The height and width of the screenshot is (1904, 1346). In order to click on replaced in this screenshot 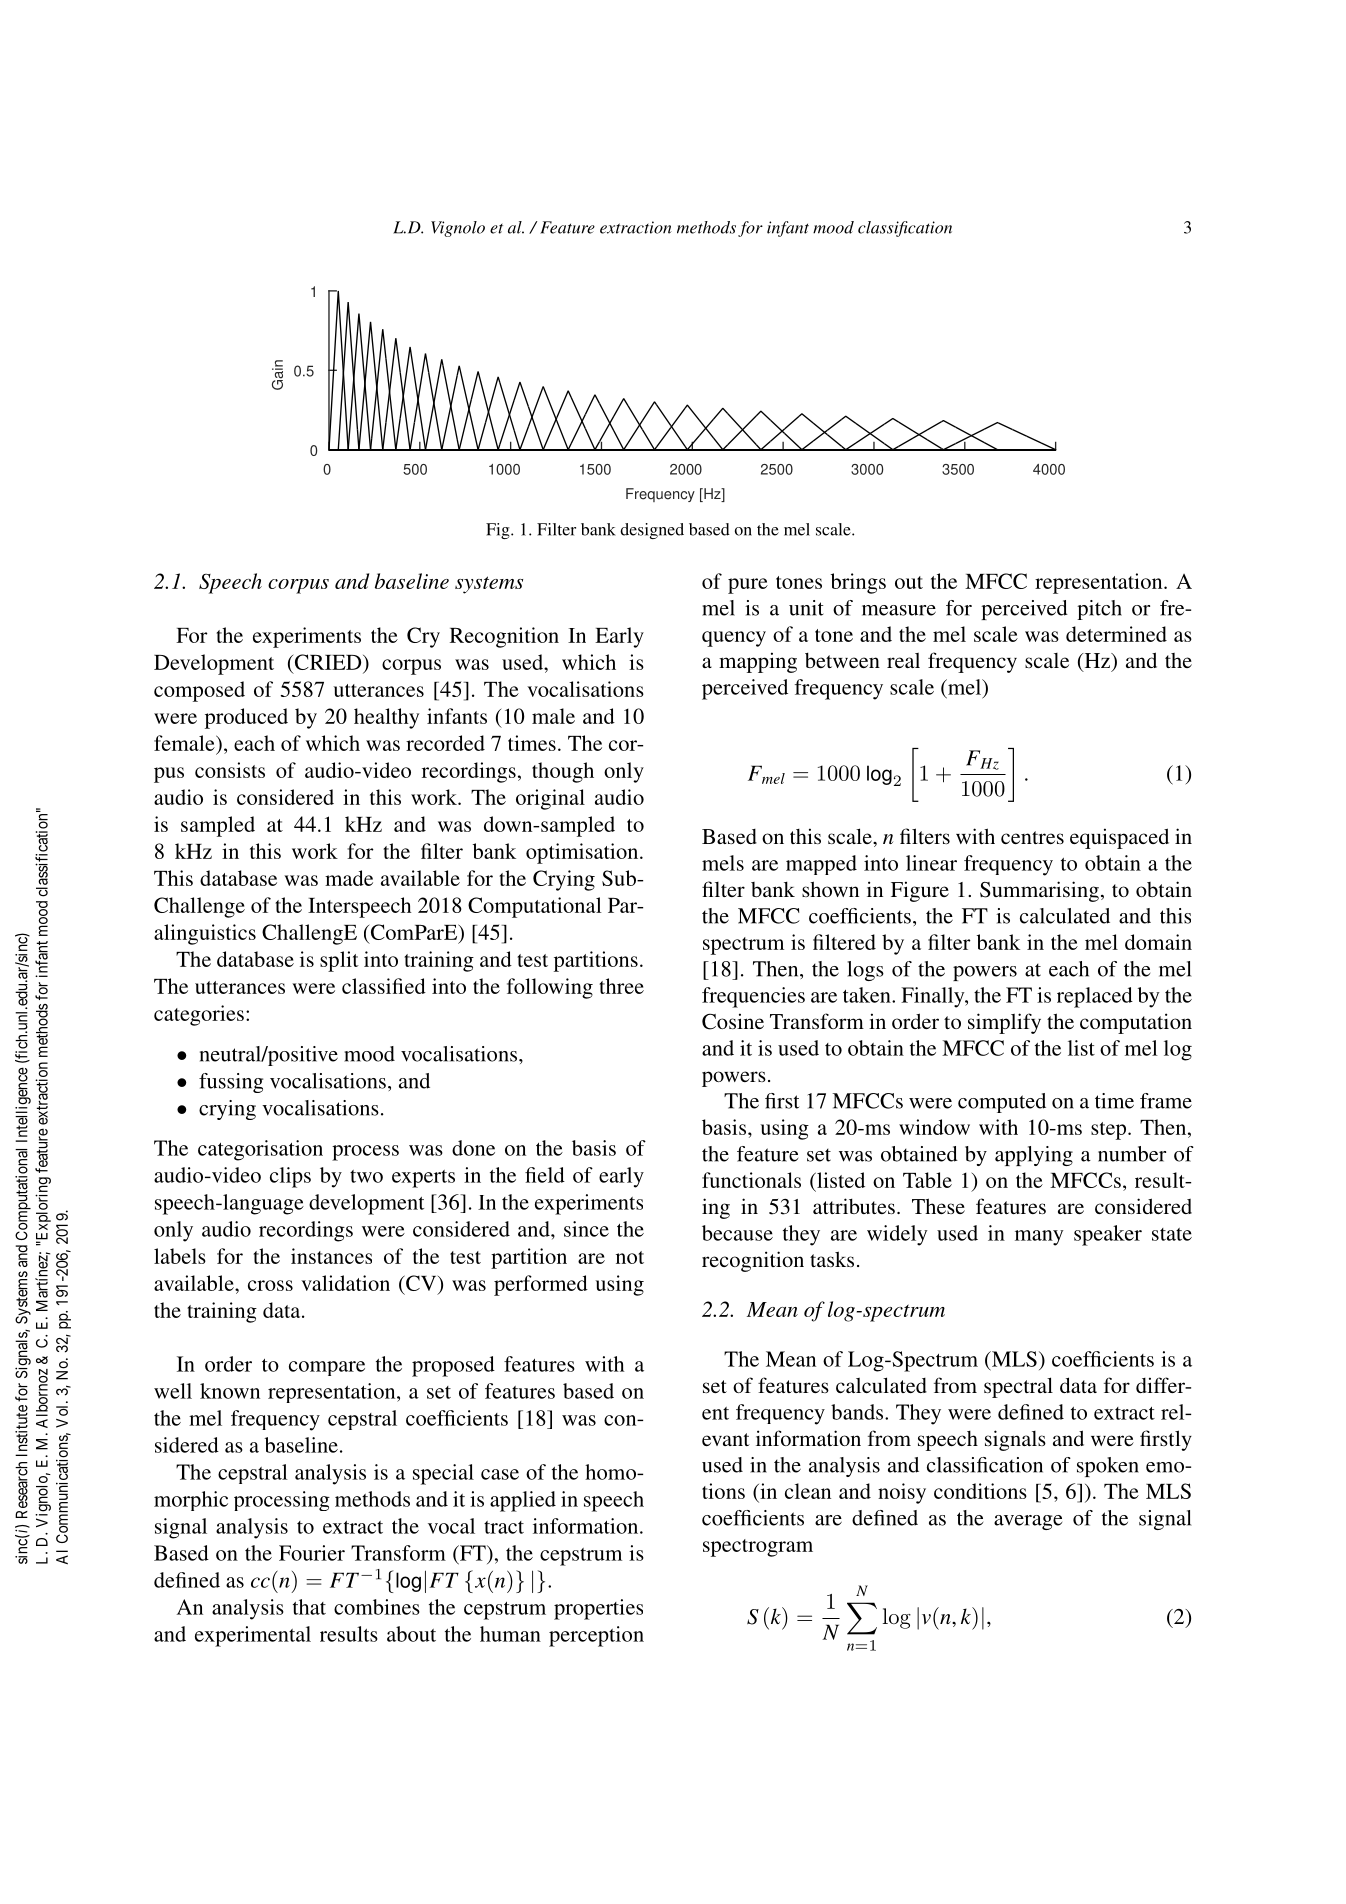, I will do `click(1095, 997)`.
